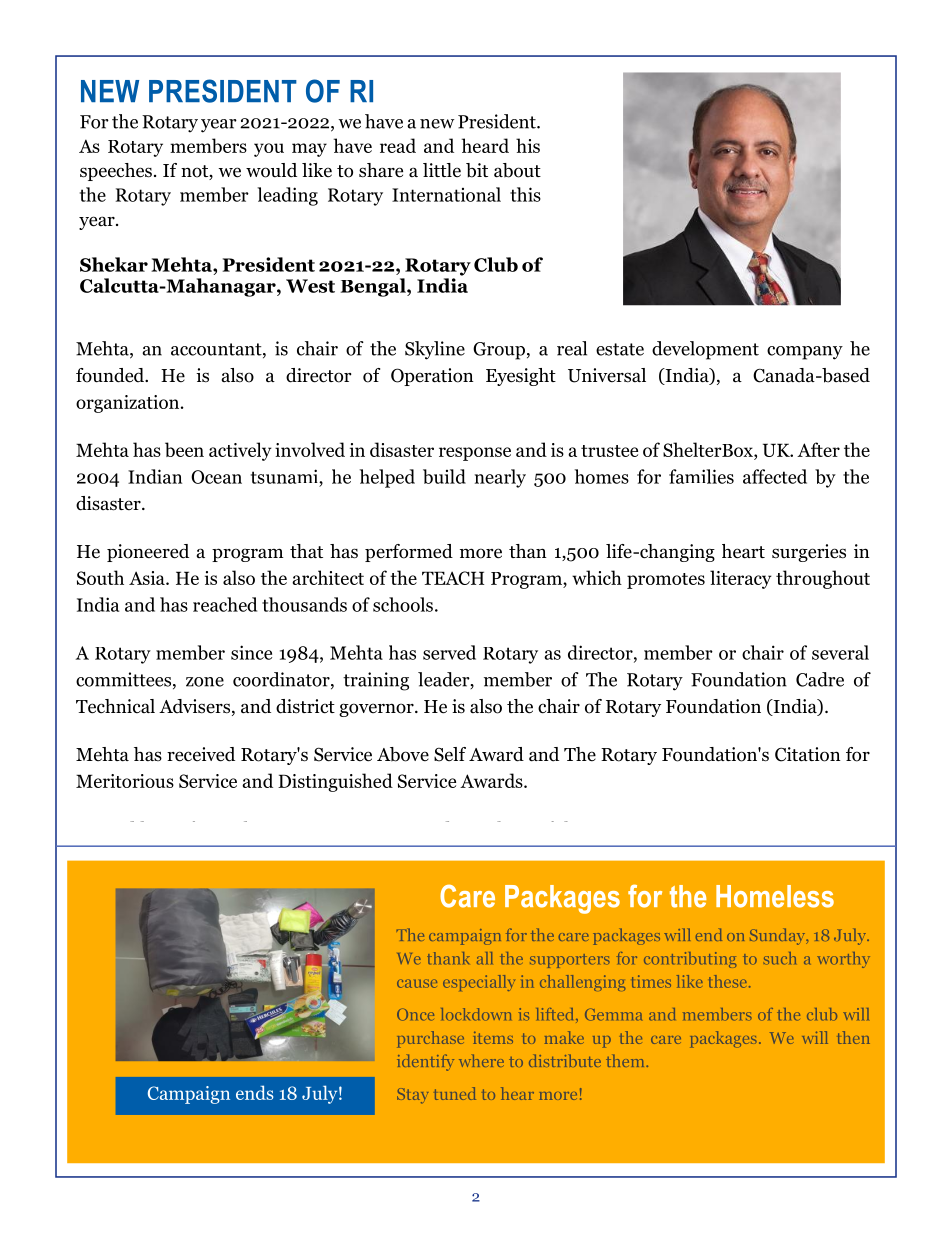  What do you see at coordinates (853, 1037) in the screenshot?
I see `then` at bounding box center [853, 1037].
